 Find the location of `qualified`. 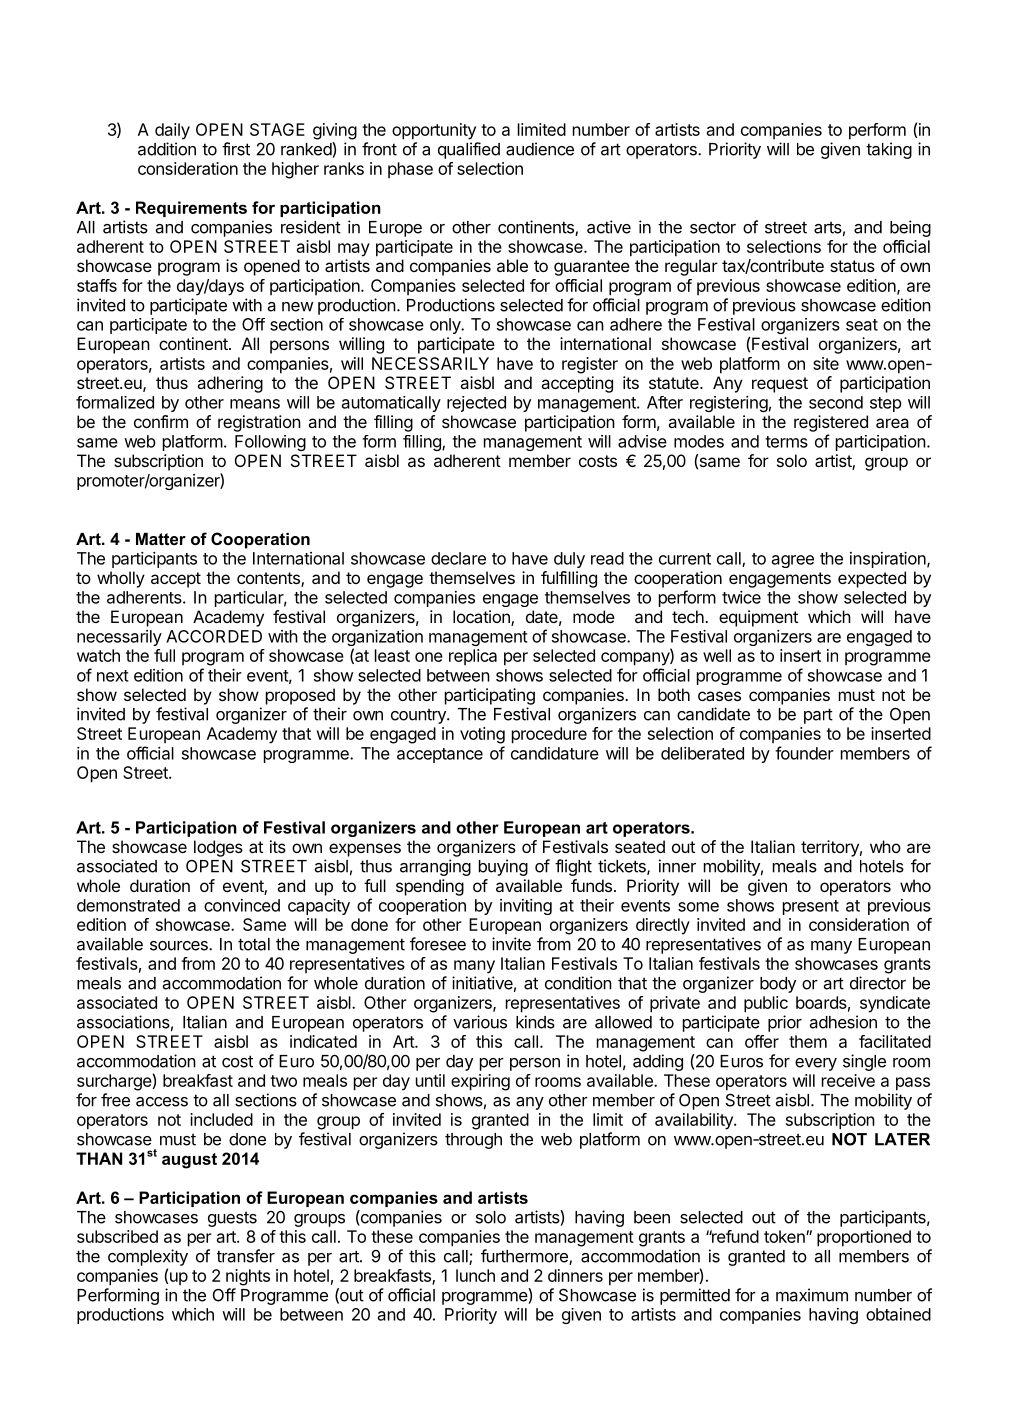

qualified is located at coordinates (469, 150).
